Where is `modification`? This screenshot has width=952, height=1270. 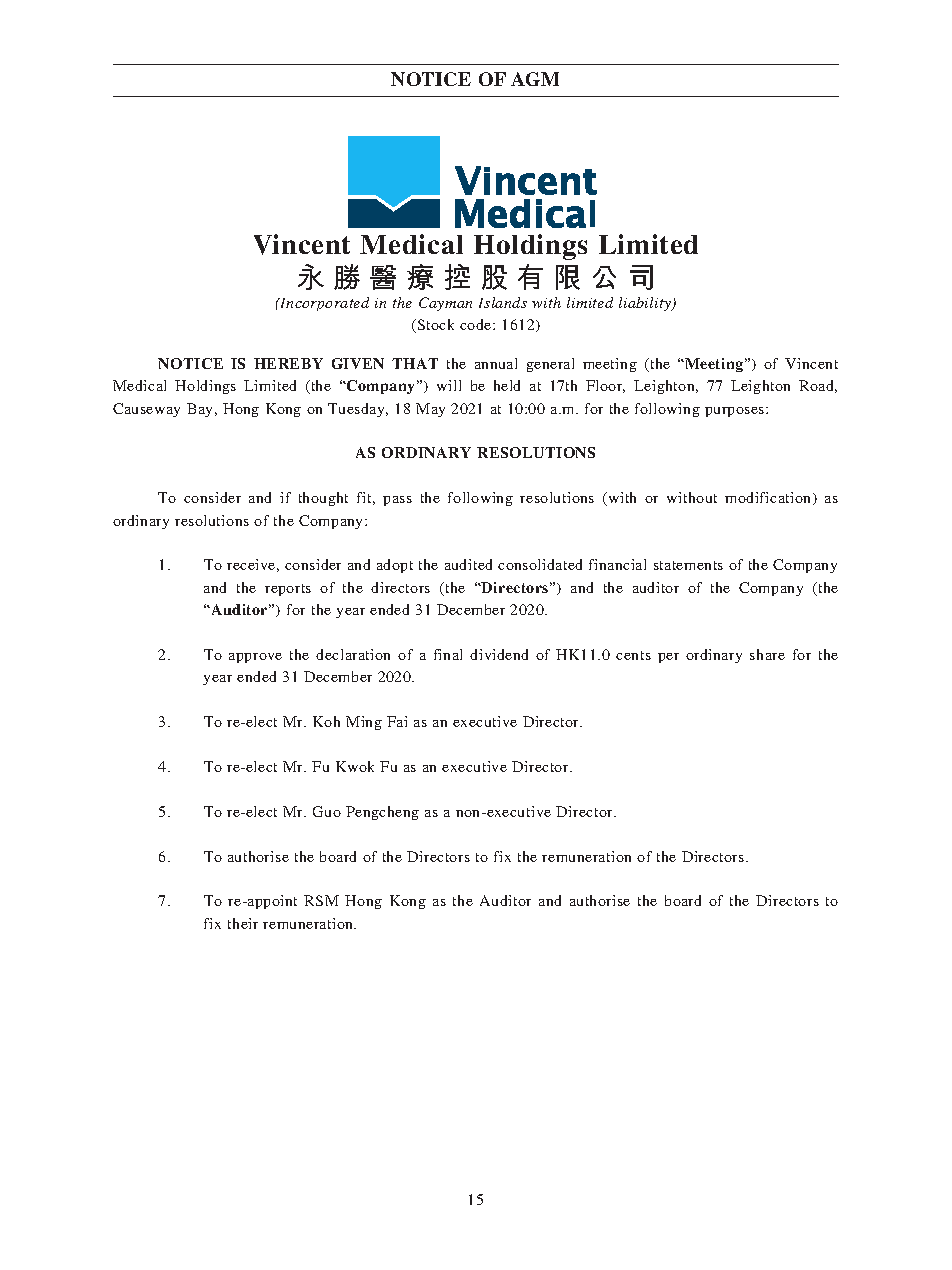 modification is located at coordinates (769, 498).
